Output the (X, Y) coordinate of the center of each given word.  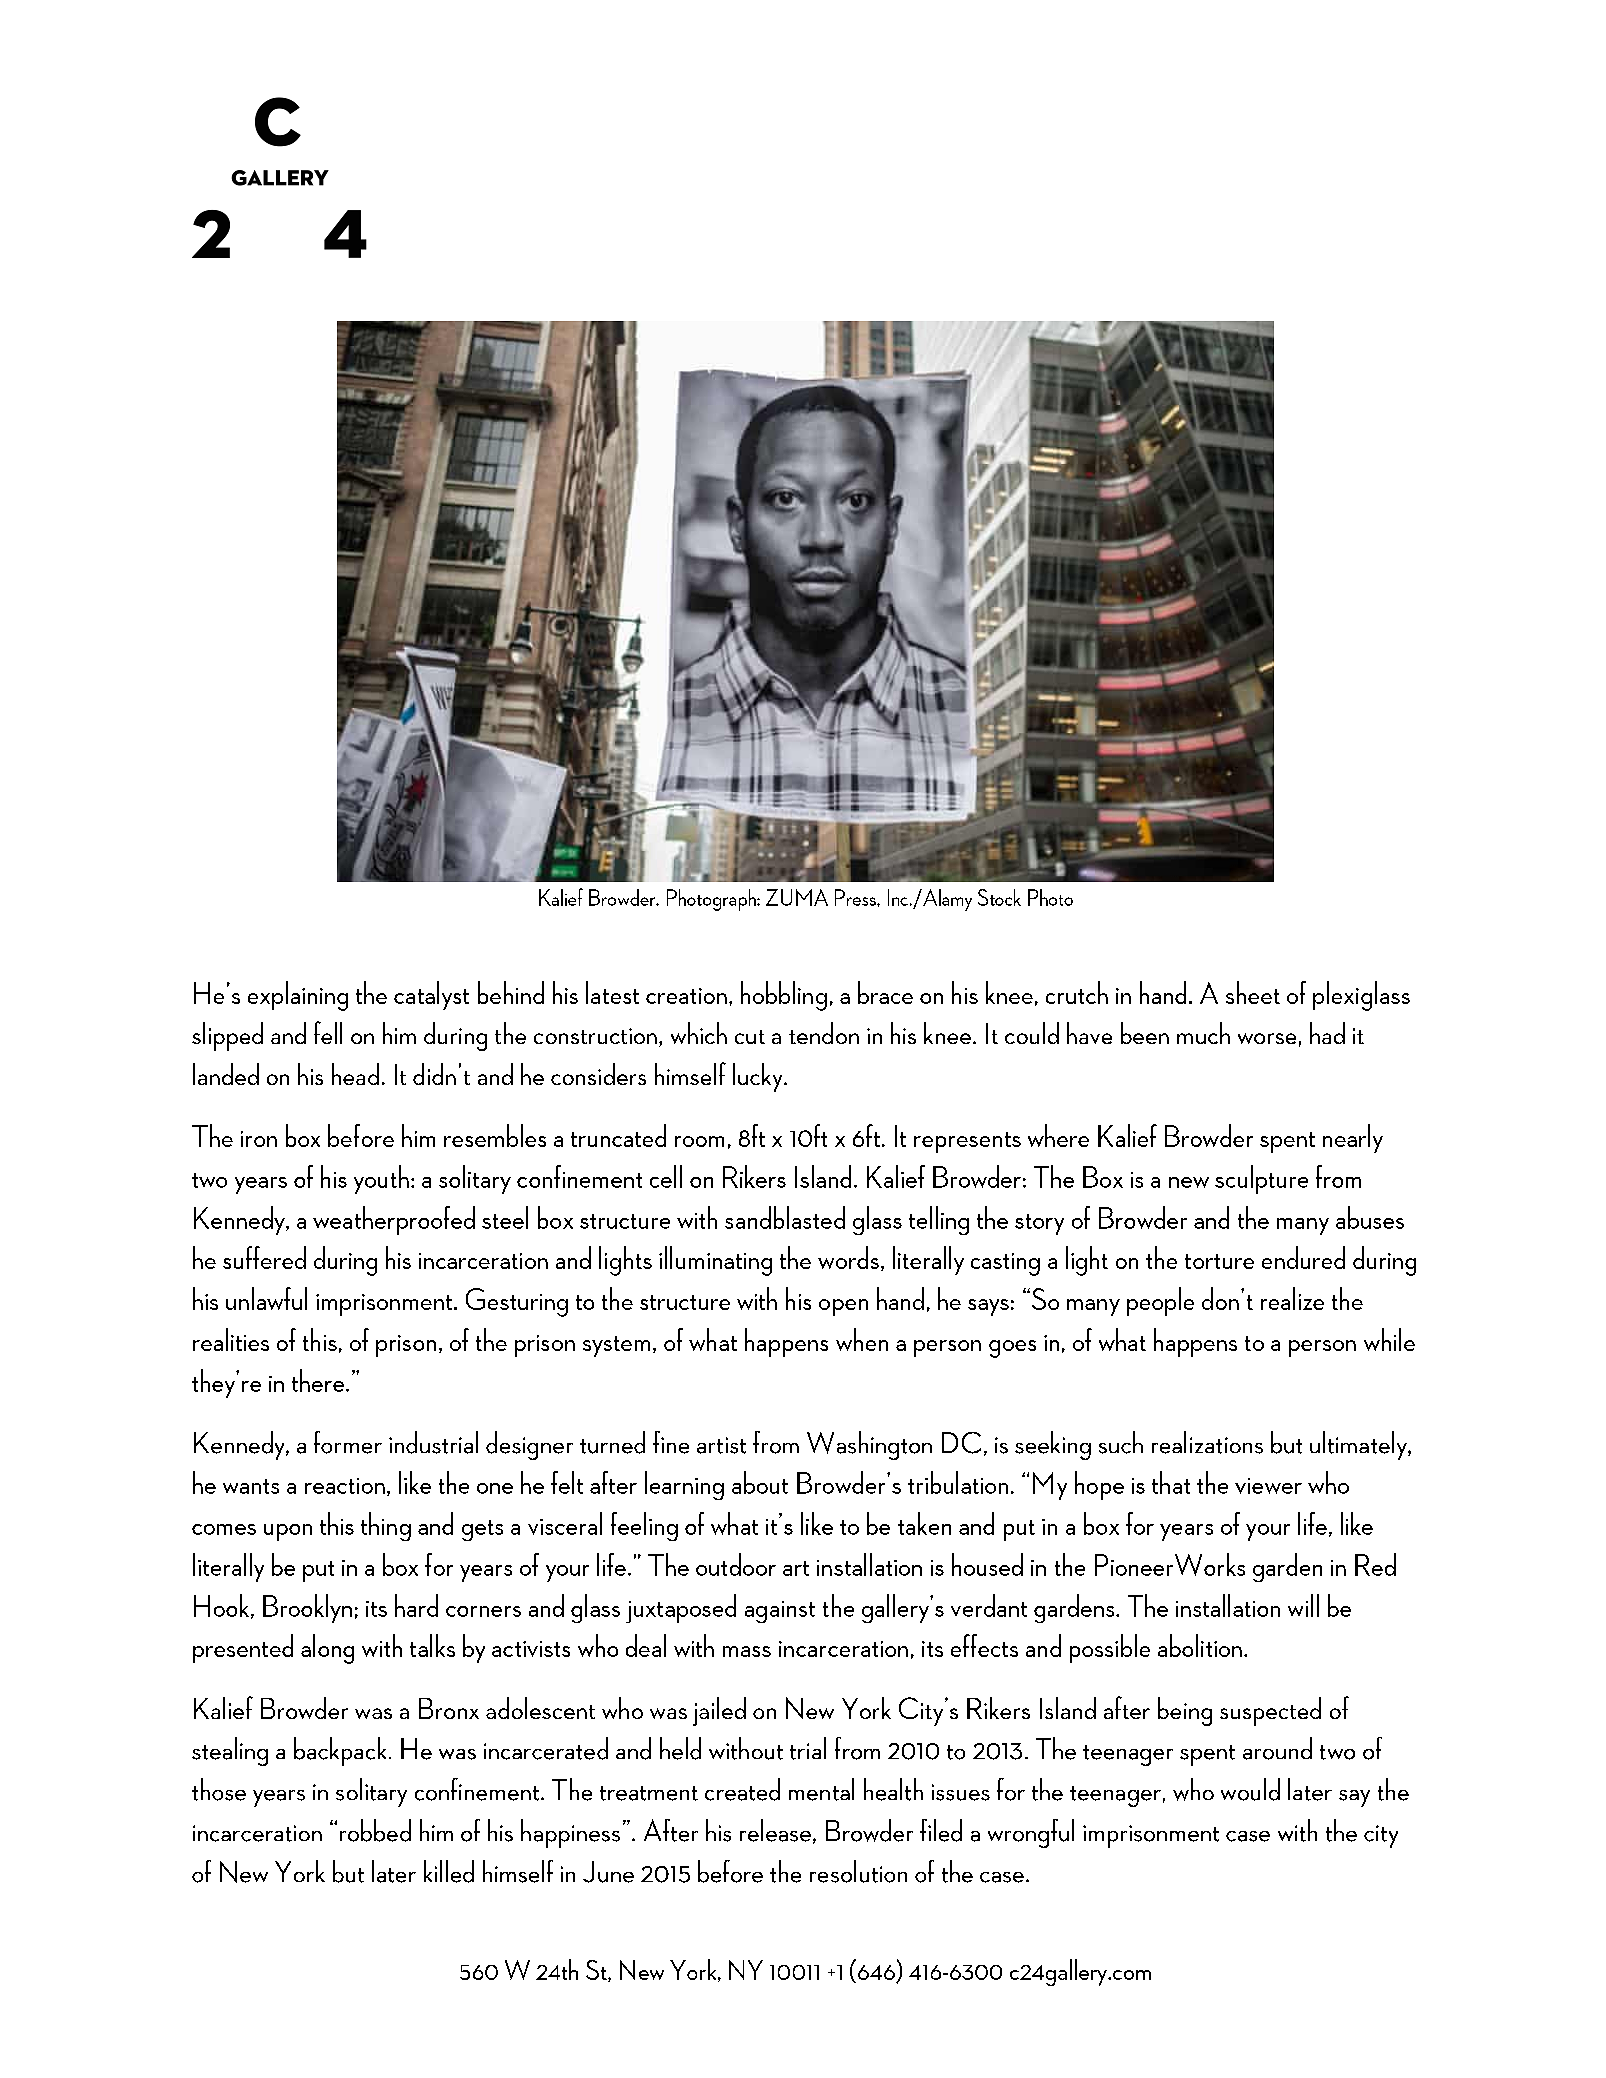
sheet (1253, 992)
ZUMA (797, 897)
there (319, 1380)
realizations (1207, 1442)
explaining (298, 996)
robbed (375, 1830)
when (862, 1339)
